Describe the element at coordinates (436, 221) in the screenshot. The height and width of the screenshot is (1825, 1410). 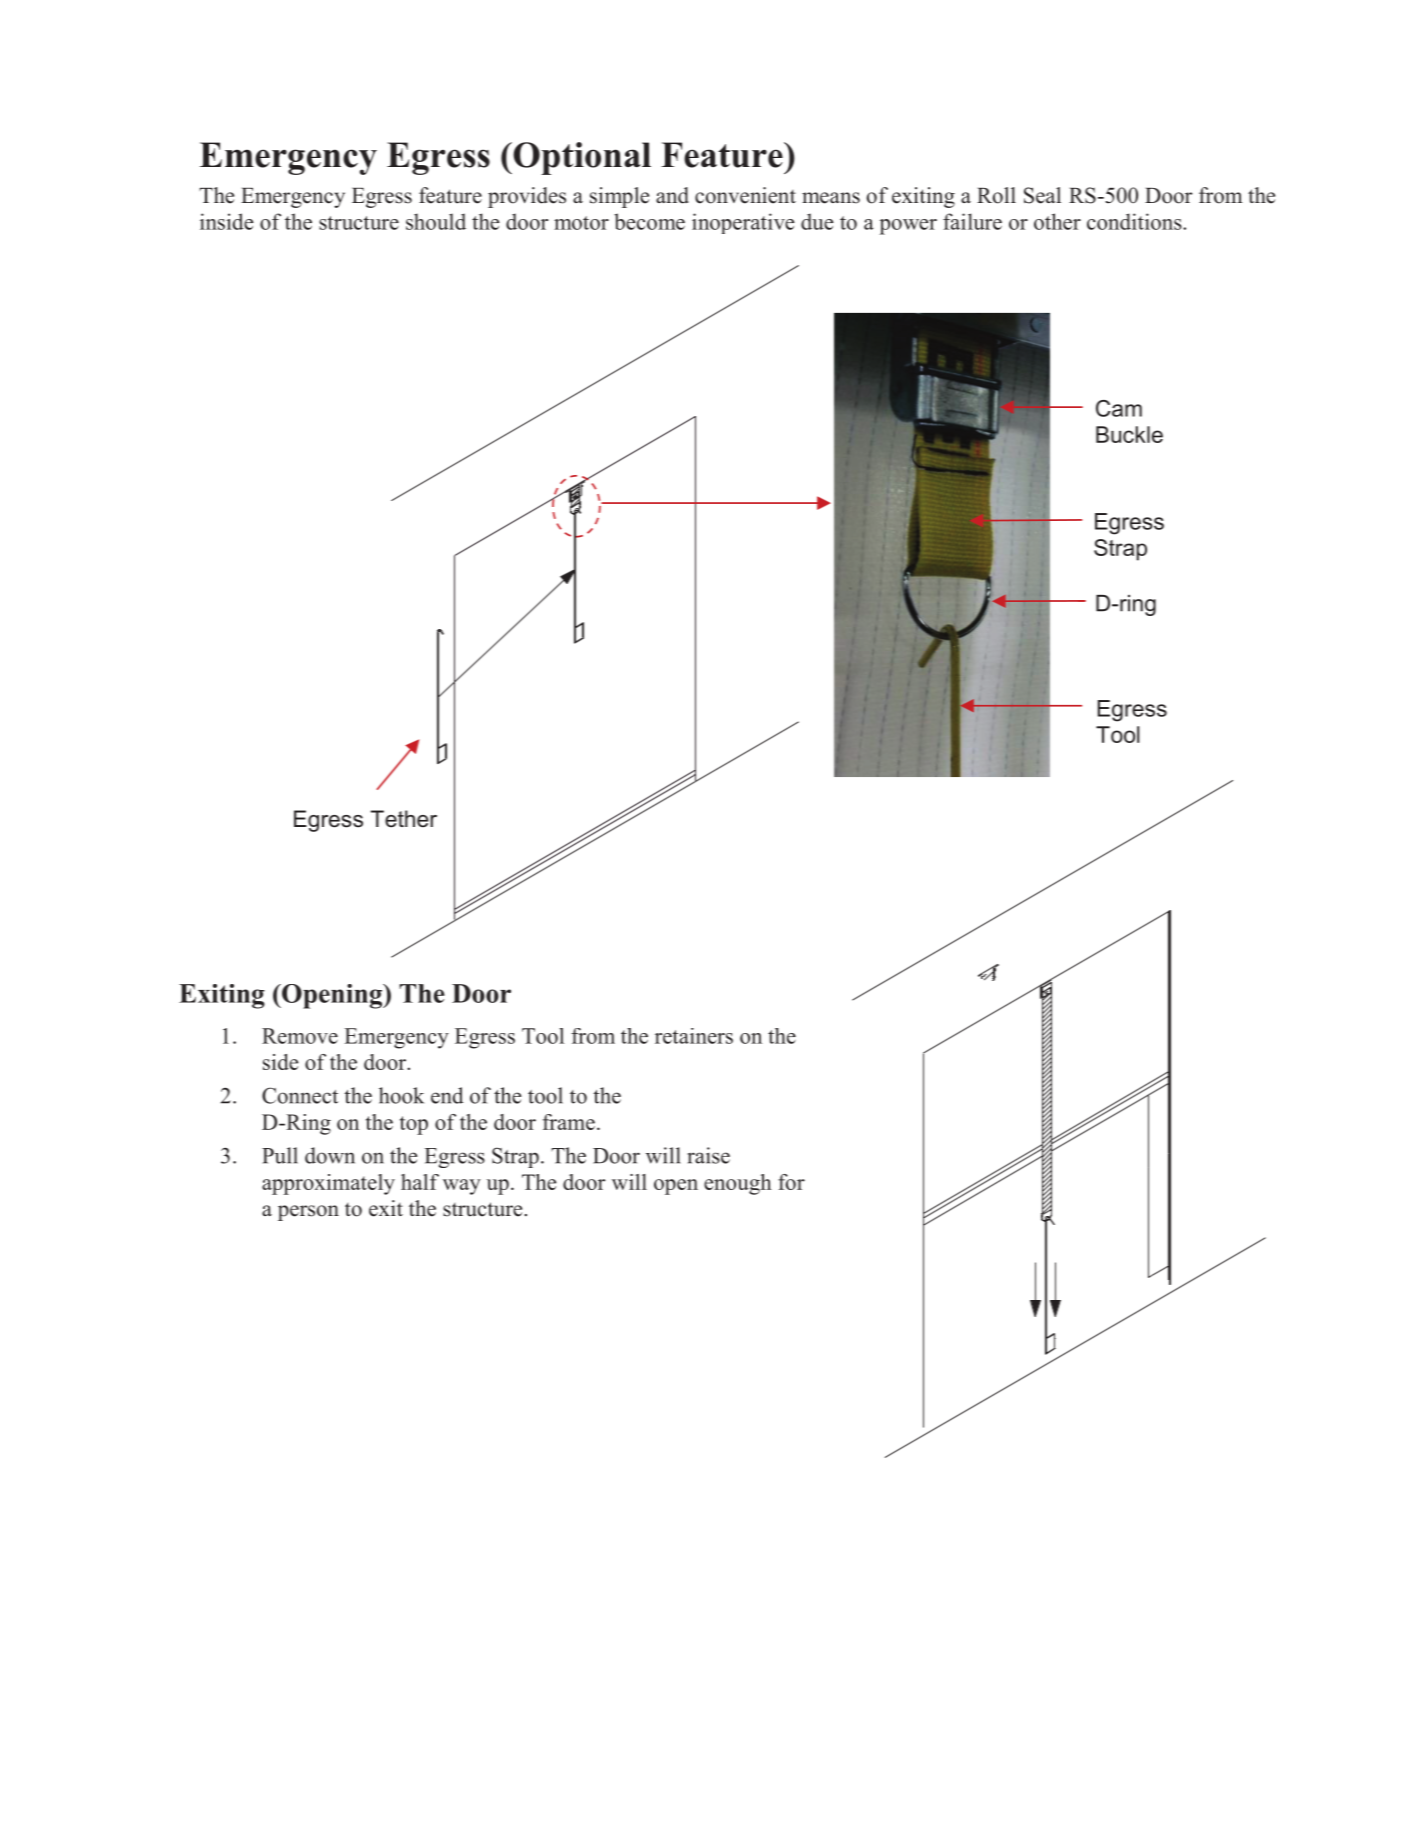
I see `should` at that location.
